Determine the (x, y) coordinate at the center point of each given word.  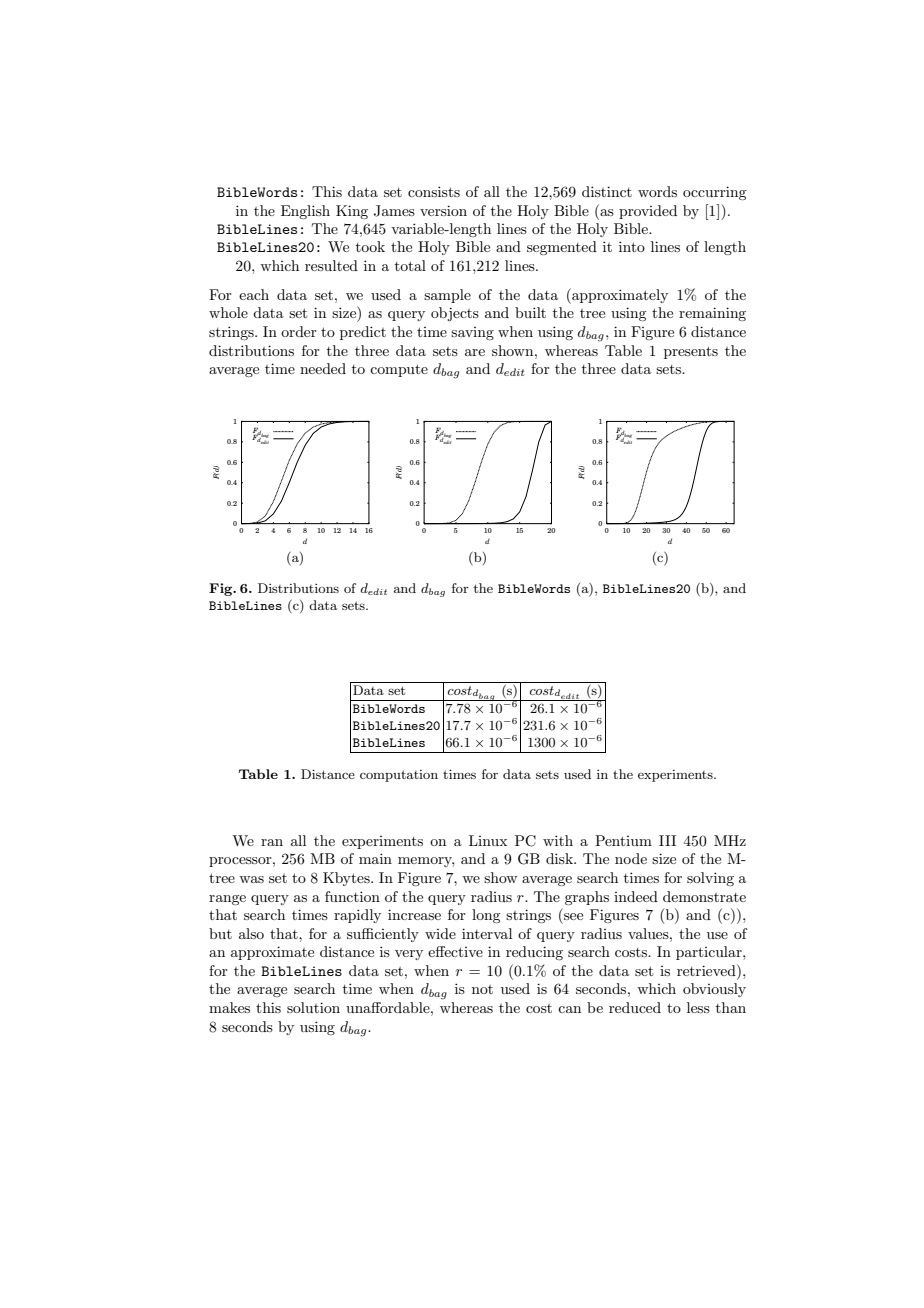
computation (399, 776)
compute (399, 370)
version (443, 210)
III (667, 840)
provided (648, 212)
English (305, 212)
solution (313, 1007)
